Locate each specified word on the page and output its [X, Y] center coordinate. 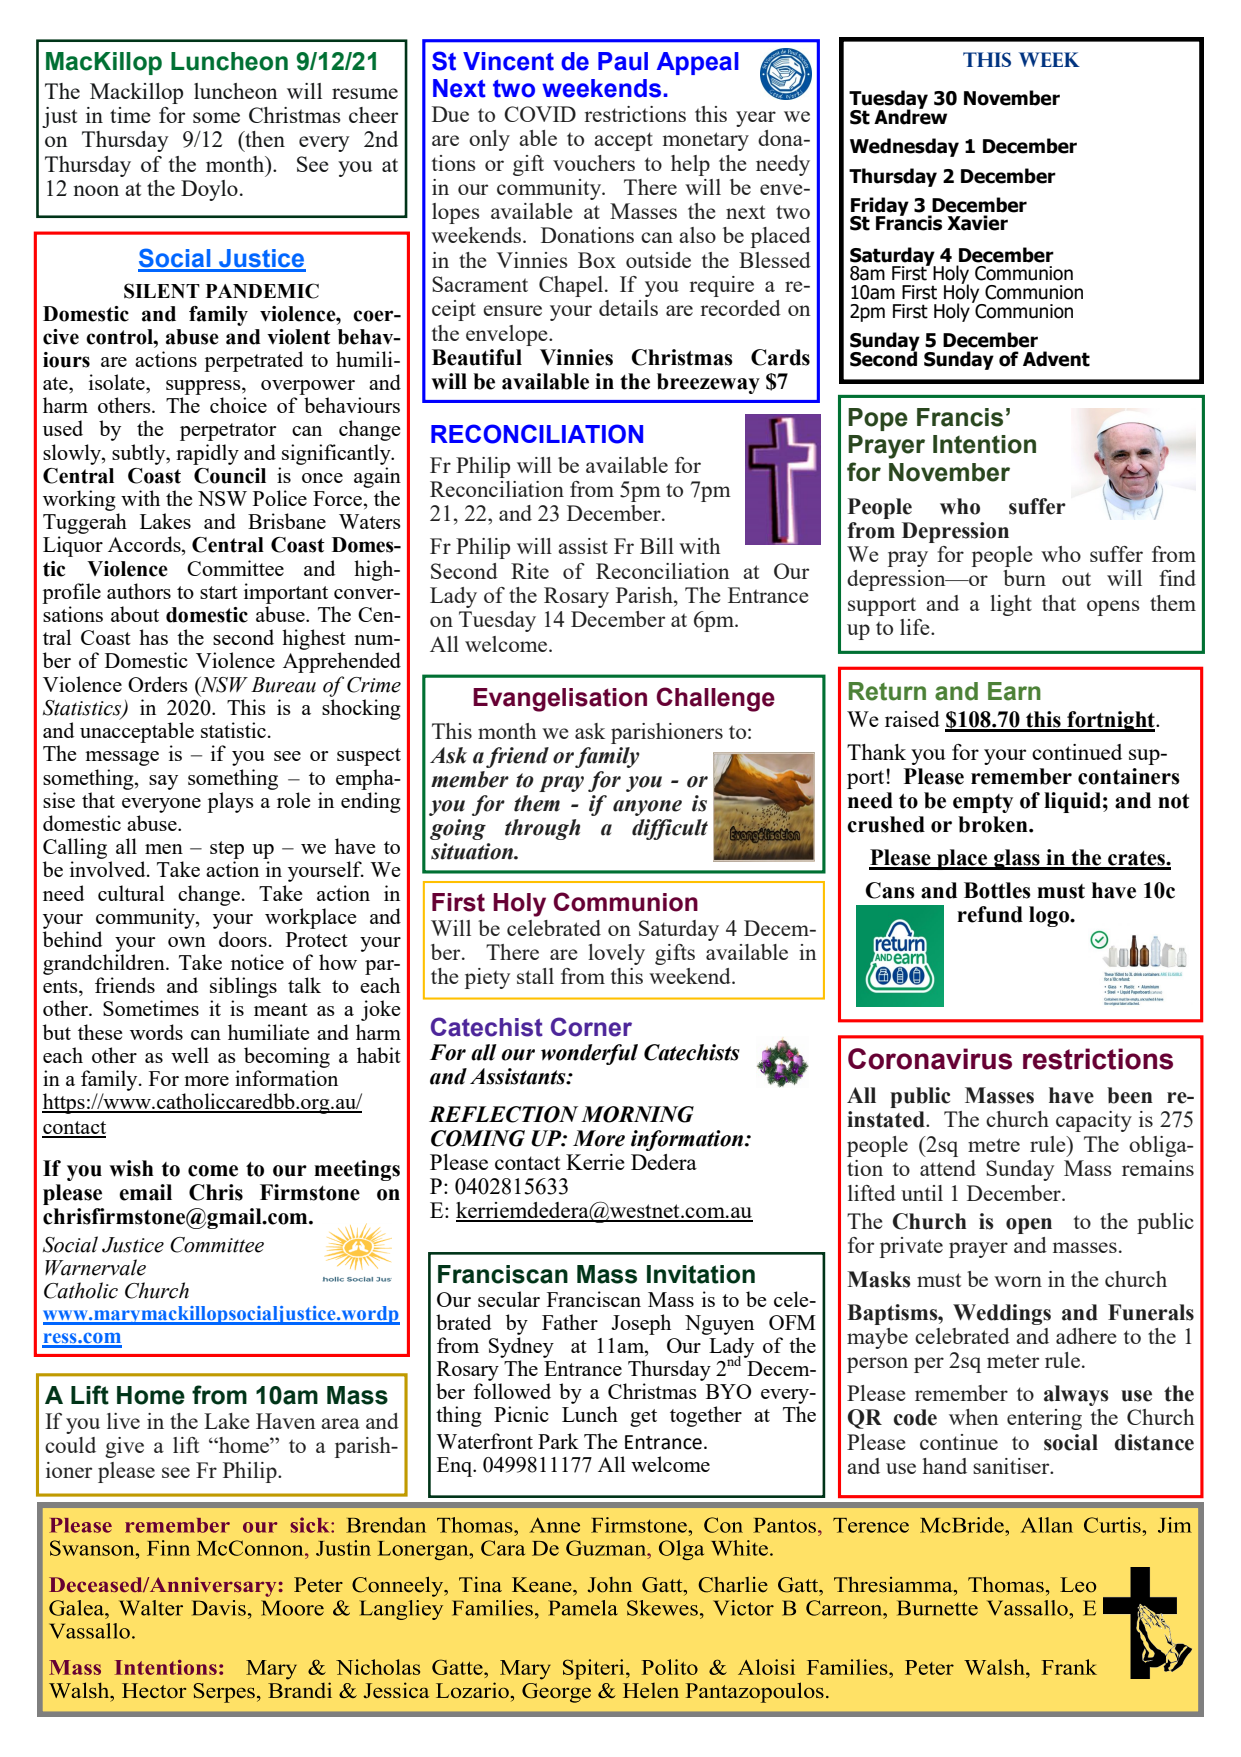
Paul [623, 61]
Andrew [910, 116]
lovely [616, 954]
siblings [243, 989]
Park [558, 1441]
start [219, 592]
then [264, 139]
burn [1024, 578]
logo [1050, 916]
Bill [657, 546]
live [123, 1421]
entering [1044, 1419]
